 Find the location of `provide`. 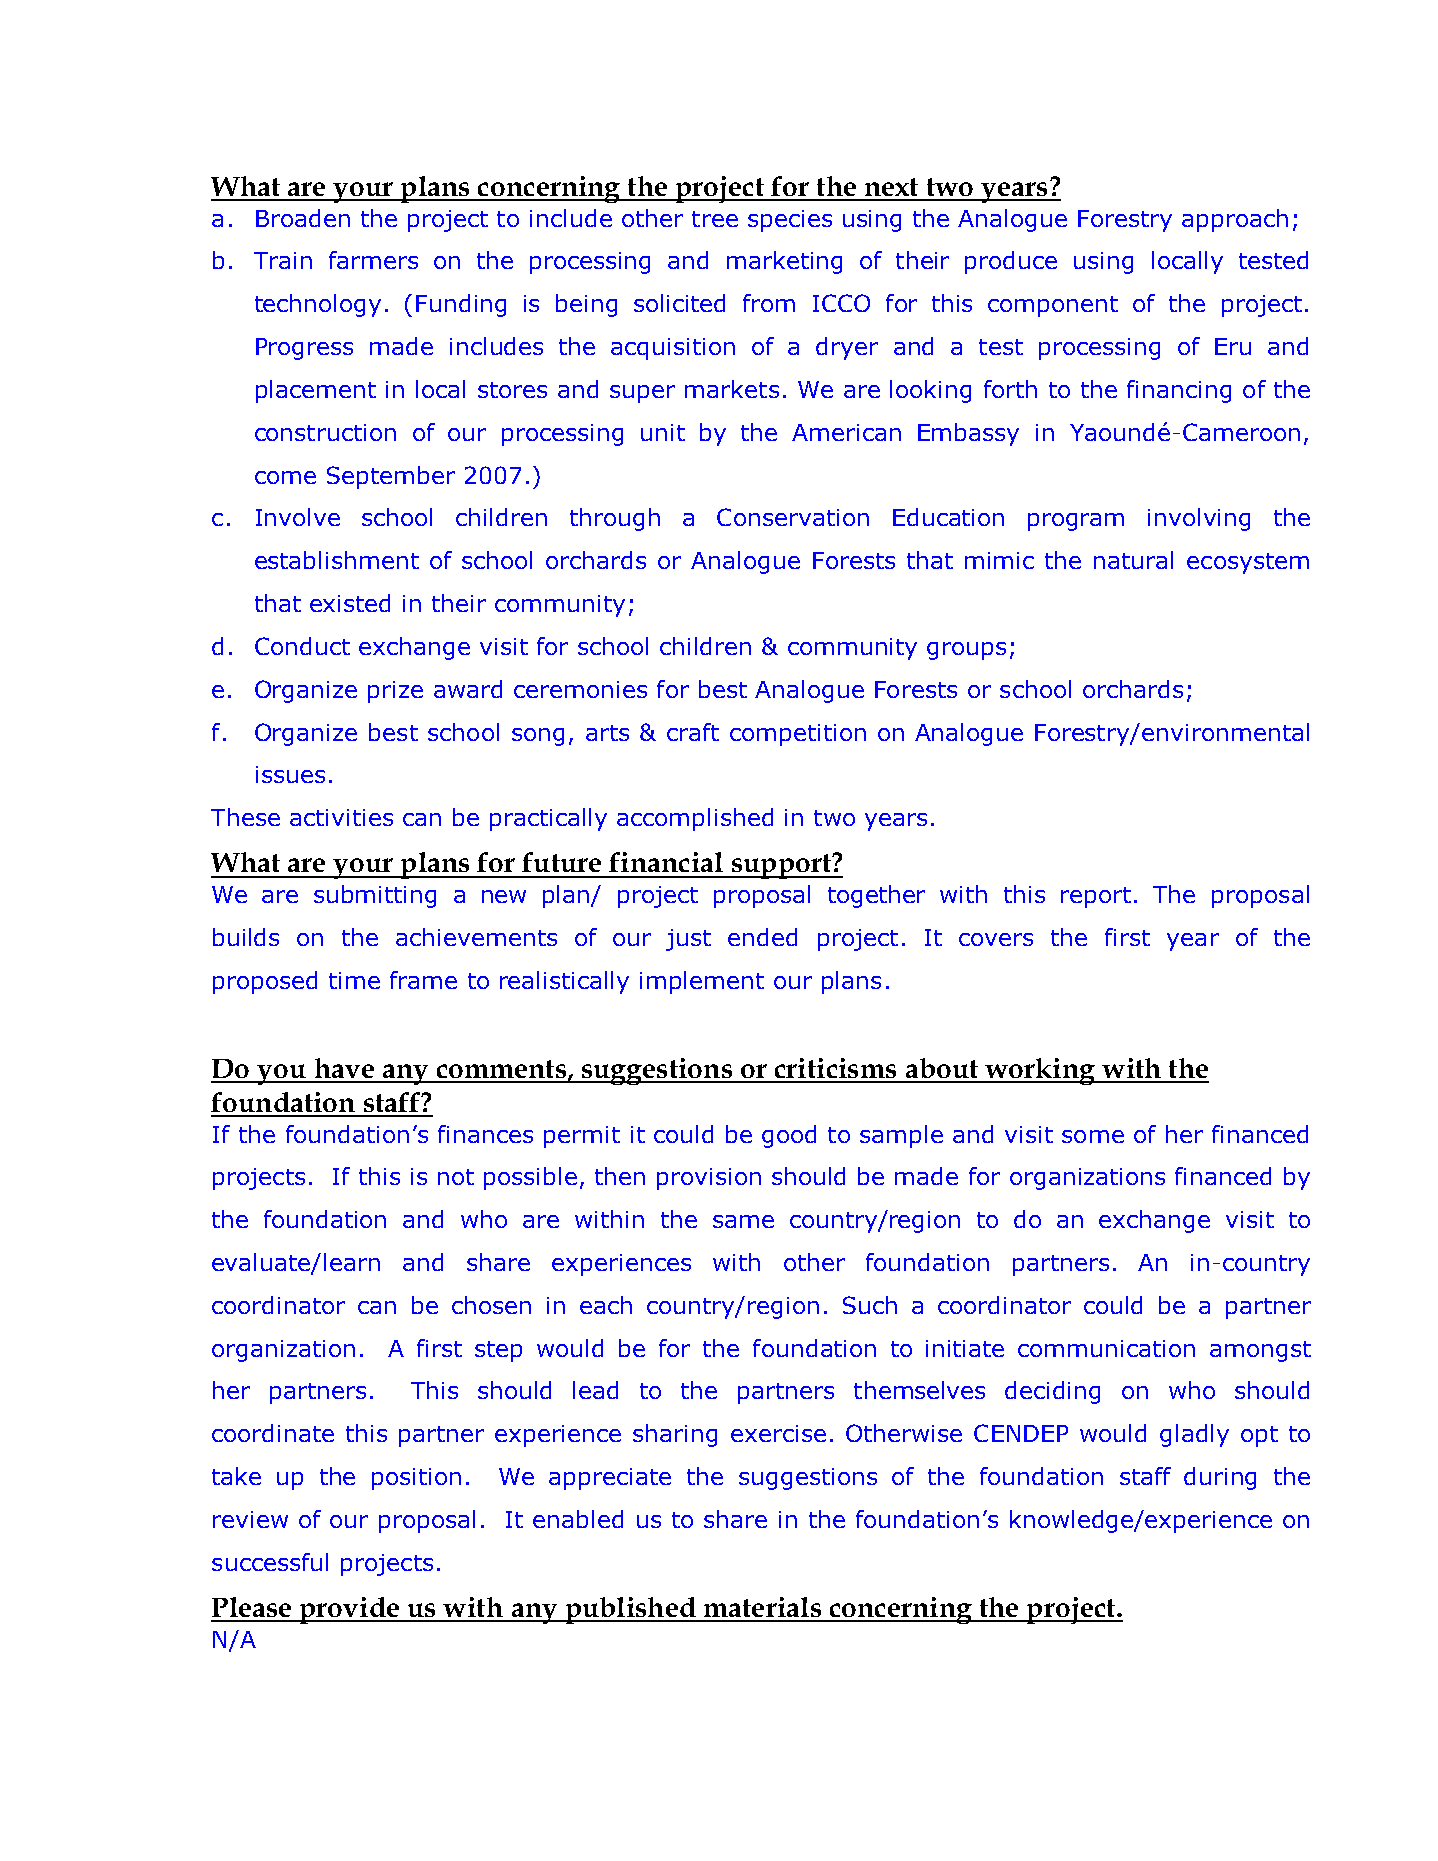

provide is located at coordinates (350, 1610).
